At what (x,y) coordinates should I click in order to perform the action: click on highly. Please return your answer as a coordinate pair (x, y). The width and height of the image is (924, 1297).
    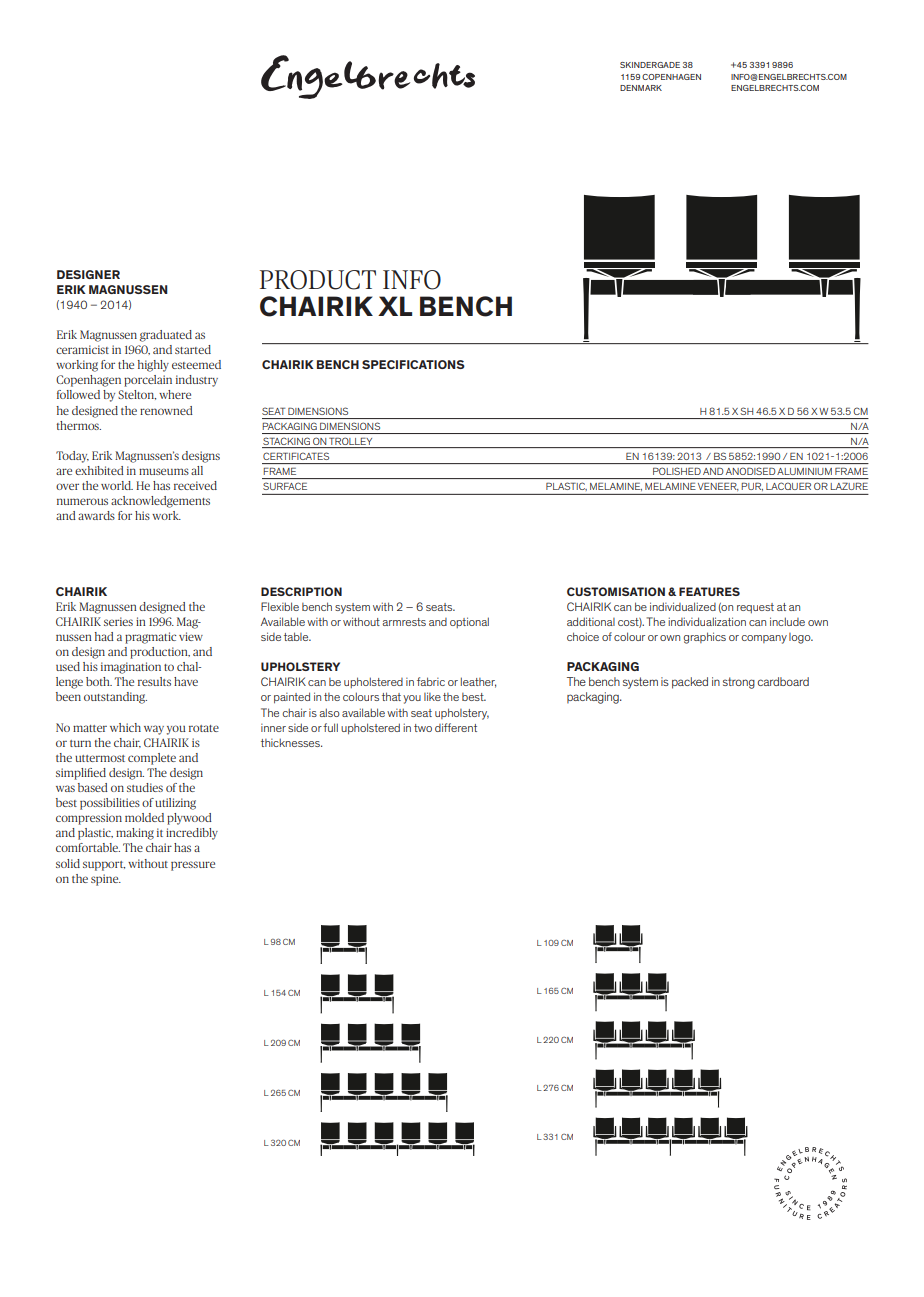
    Looking at the image, I should click on (153, 366).
